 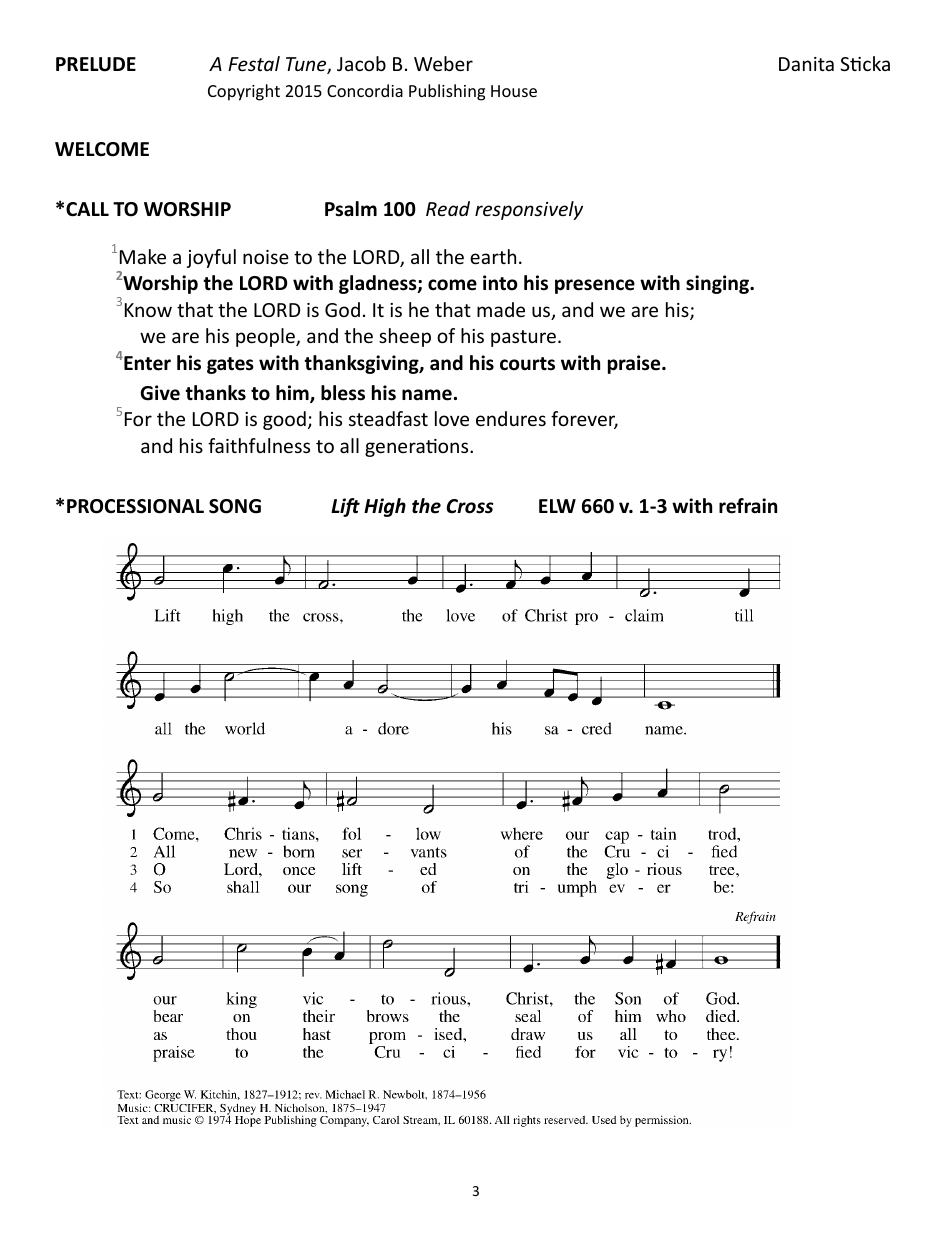 What do you see at coordinates (748, 506) in the screenshot?
I see `refrain` at bounding box center [748, 506].
